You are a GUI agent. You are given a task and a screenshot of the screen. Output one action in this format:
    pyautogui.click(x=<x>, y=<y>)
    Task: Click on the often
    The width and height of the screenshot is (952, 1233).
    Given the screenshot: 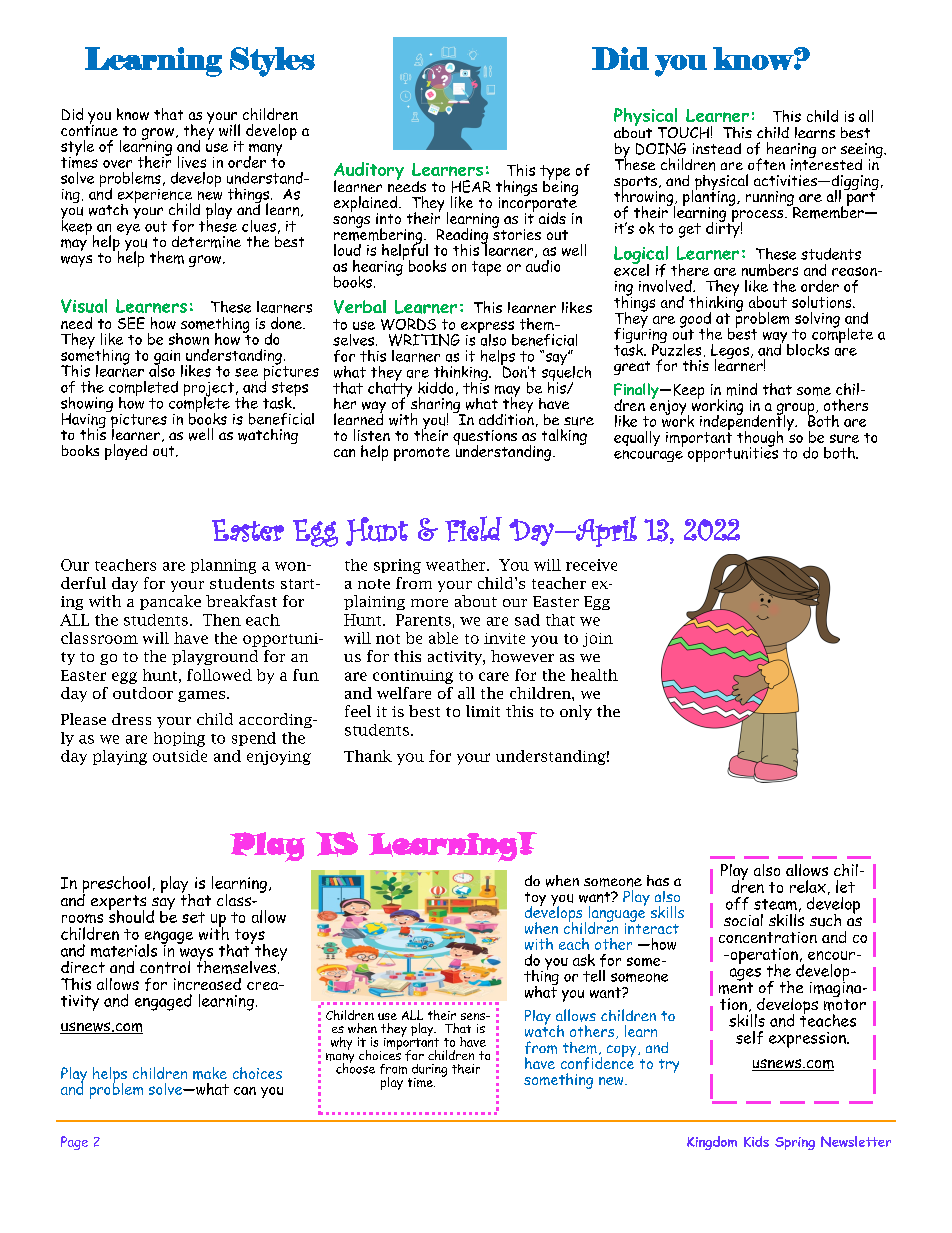 What is the action you would take?
    pyautogui.click(x=766, y=164)
